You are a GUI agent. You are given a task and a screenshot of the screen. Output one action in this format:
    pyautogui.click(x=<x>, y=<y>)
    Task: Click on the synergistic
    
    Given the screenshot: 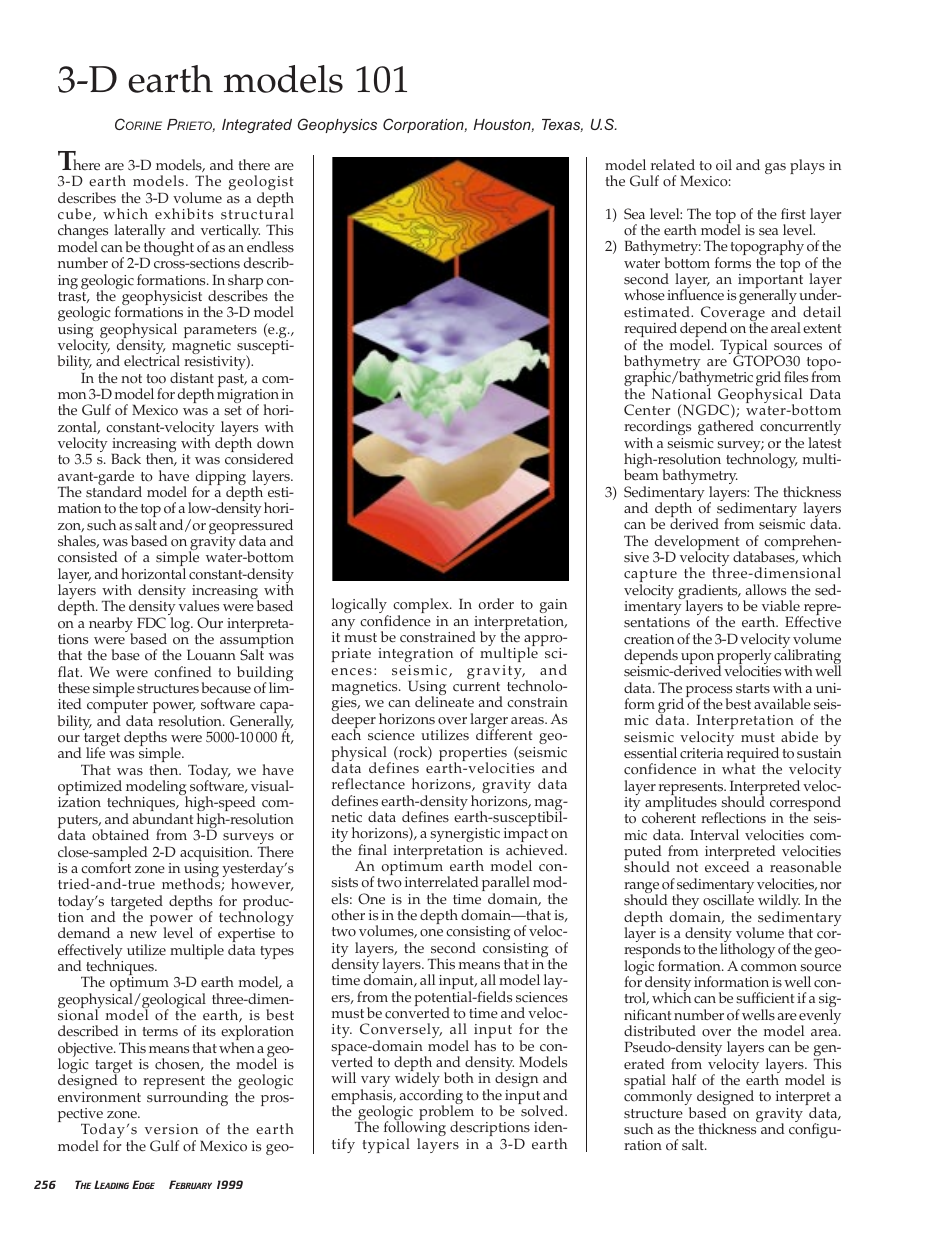 What is the action you would take?
    pyautogui.click(x=465, y=835)
